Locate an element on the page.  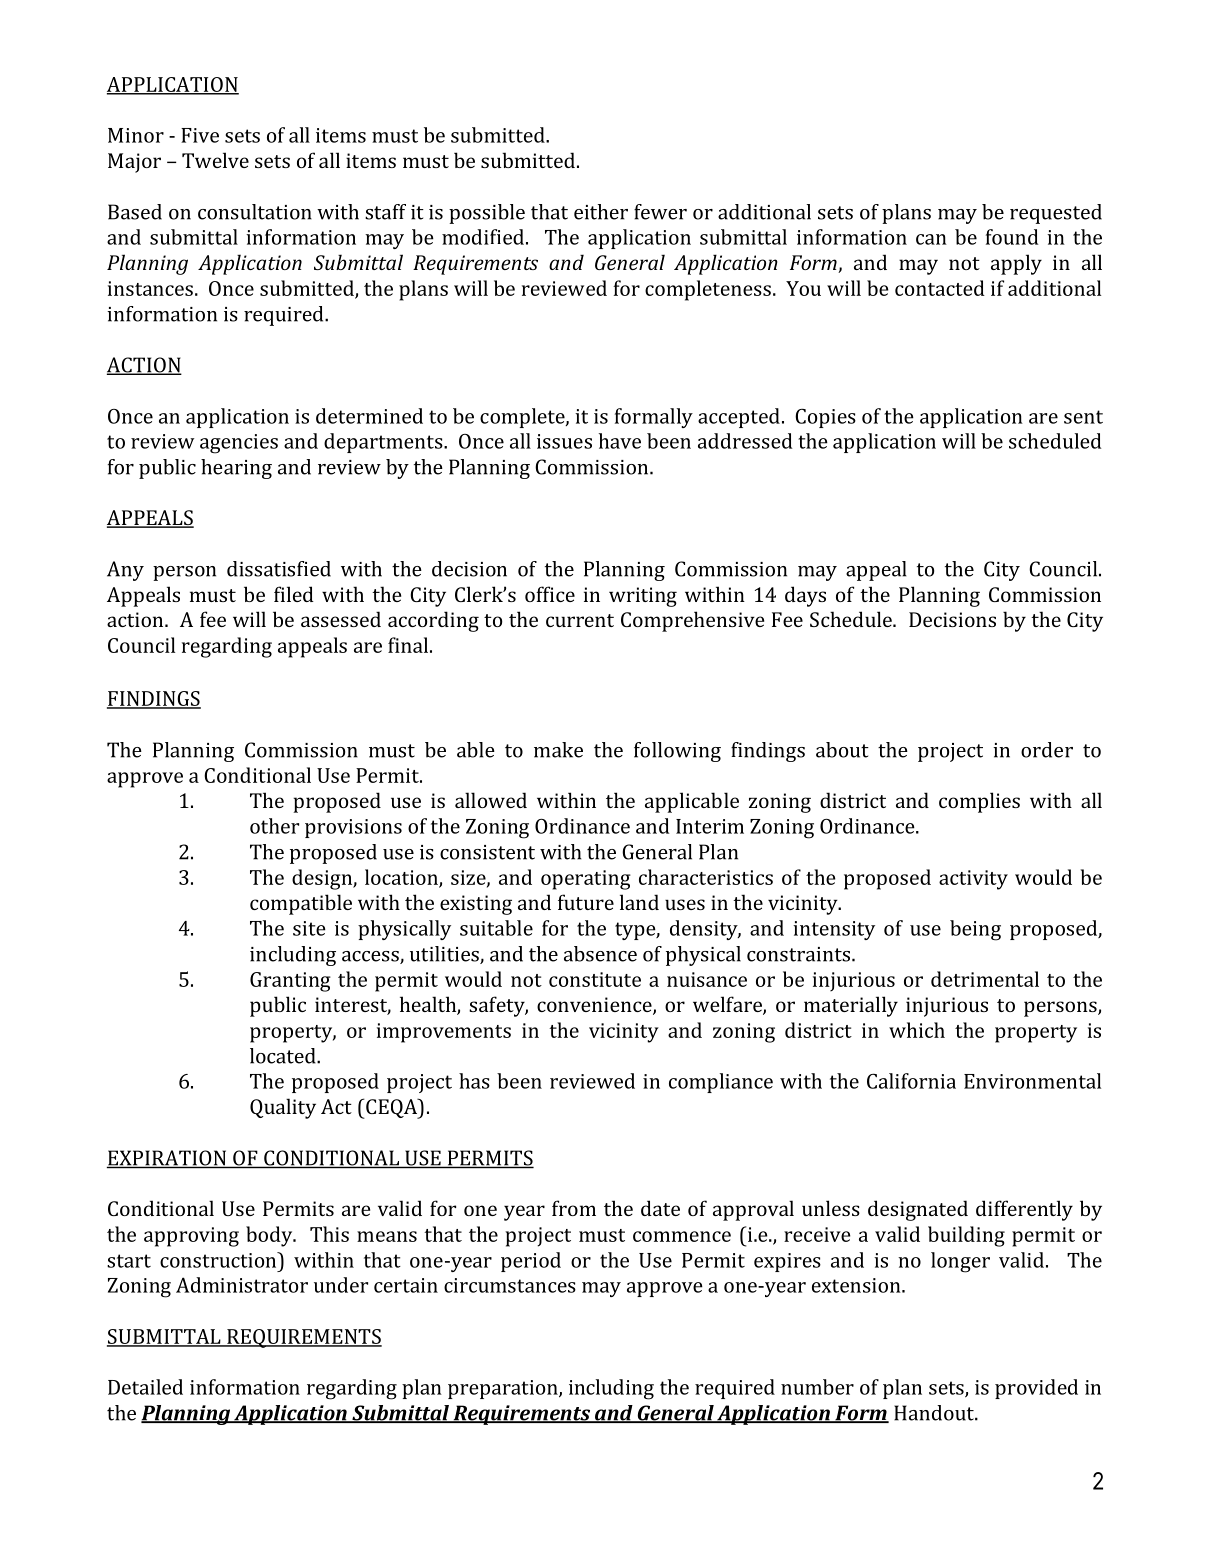
California is located at coordinates (911, 1081).
